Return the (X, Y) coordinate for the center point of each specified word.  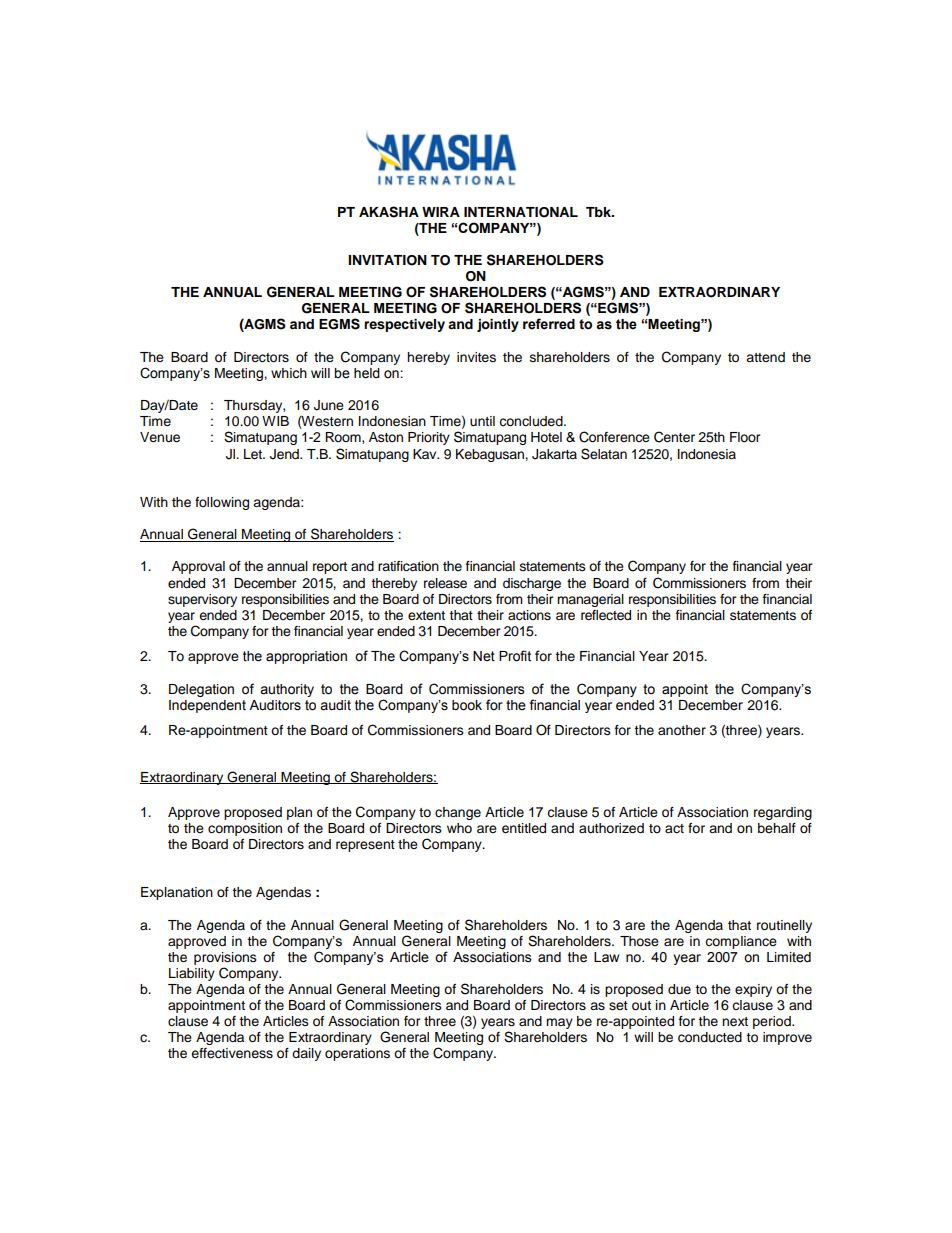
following (222, 503)
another (682, 730)
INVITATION (387, 260)
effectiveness (232, 1053)
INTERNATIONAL (521, 212)
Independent (207, 706)
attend (765, 357)
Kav (426, 454)
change (458, 813)
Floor (745, 437)
